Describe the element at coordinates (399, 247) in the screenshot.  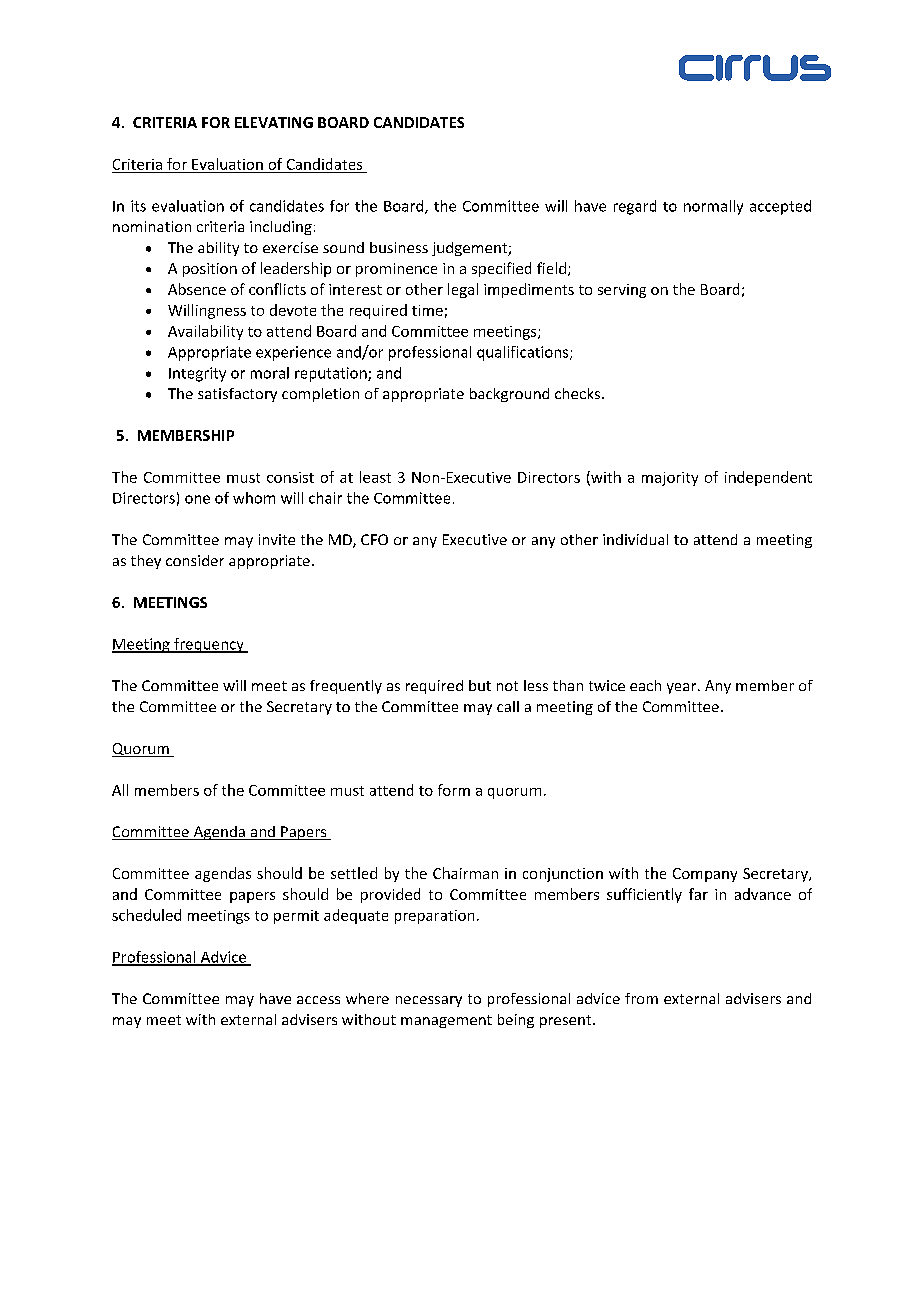
I see `business` at that location.
